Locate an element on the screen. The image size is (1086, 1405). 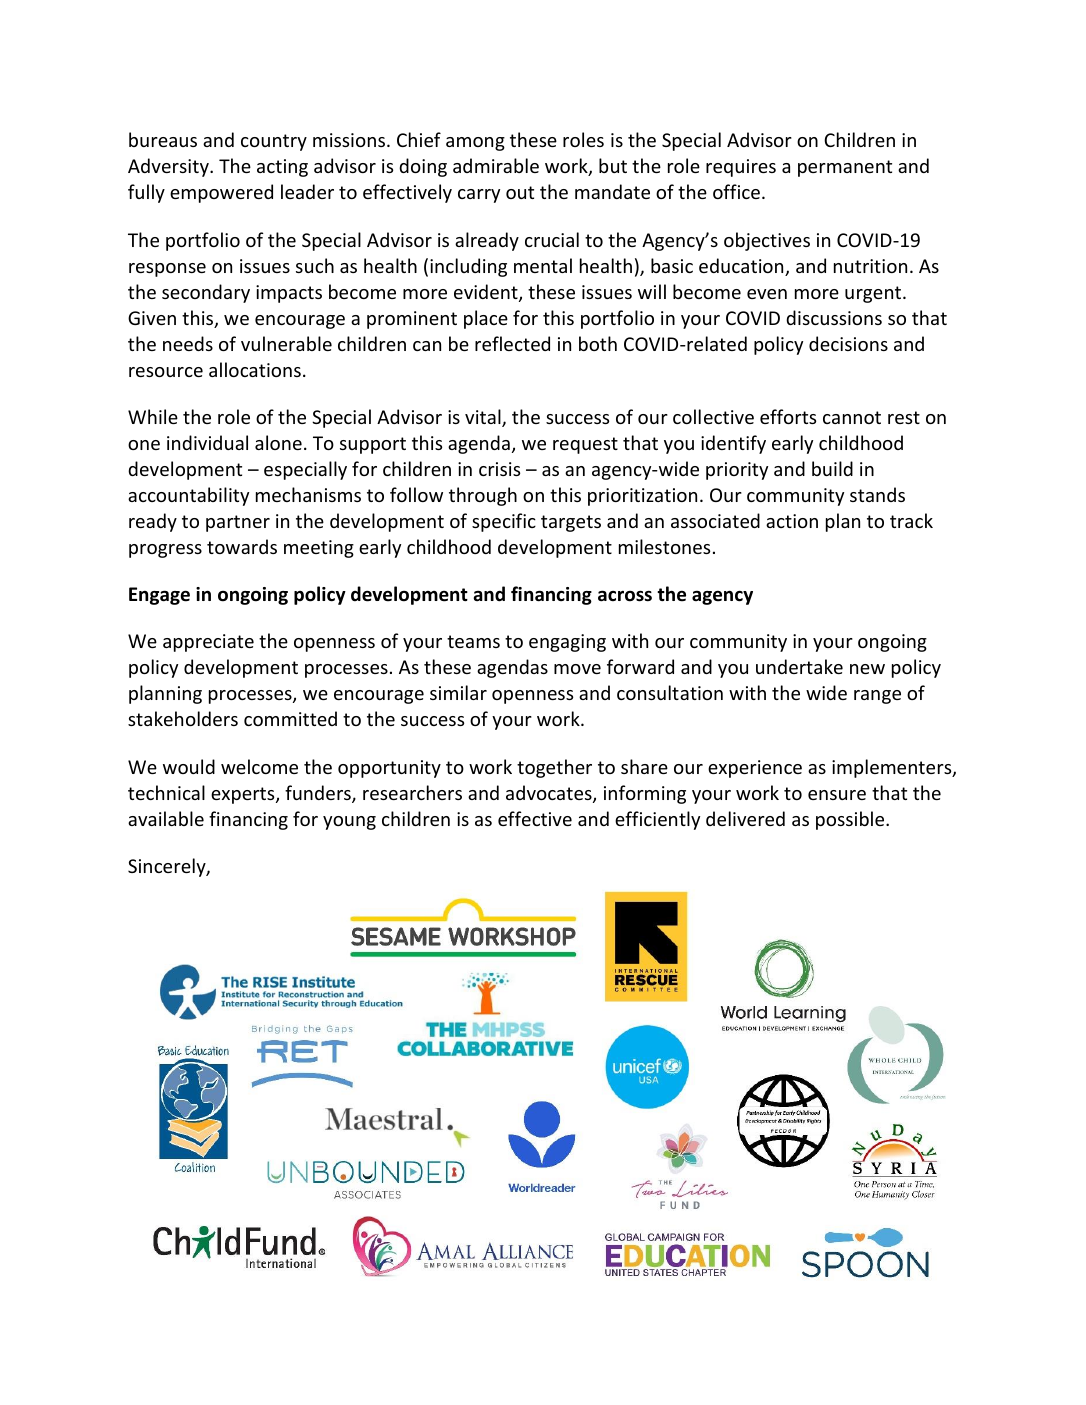
discussions is located at coordinates (834, 317).
